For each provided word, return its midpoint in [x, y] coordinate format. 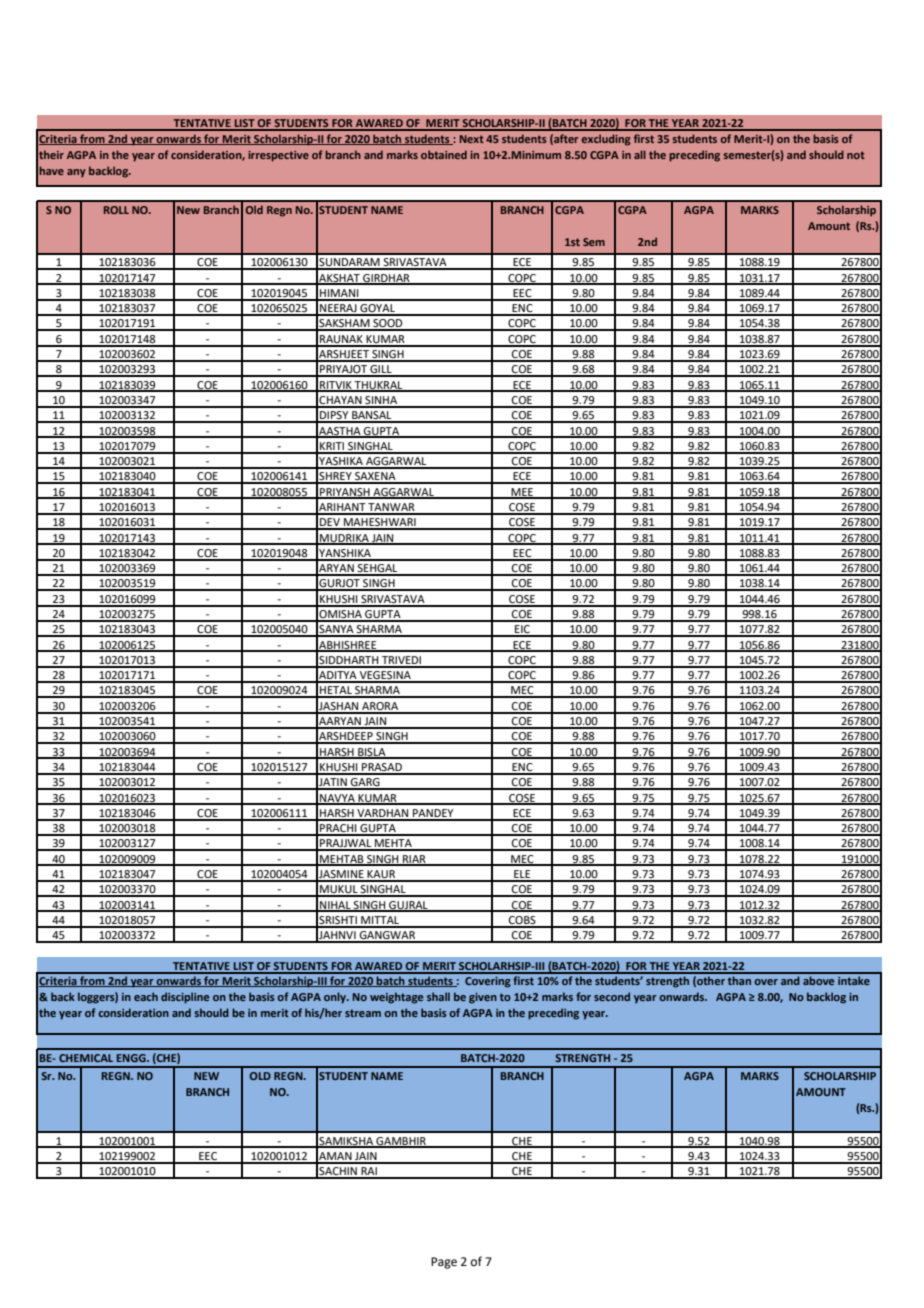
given [483, 998]
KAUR [382, 875]
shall [438, 996]
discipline [185, 998]
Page [444, 1263]
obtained [444, 154]
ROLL [116, 210]
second [612, 996]
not [856, 155]
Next [472, 139]
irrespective [278, 156]
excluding [606, 140]
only [336, 998]
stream [363, 1013]
